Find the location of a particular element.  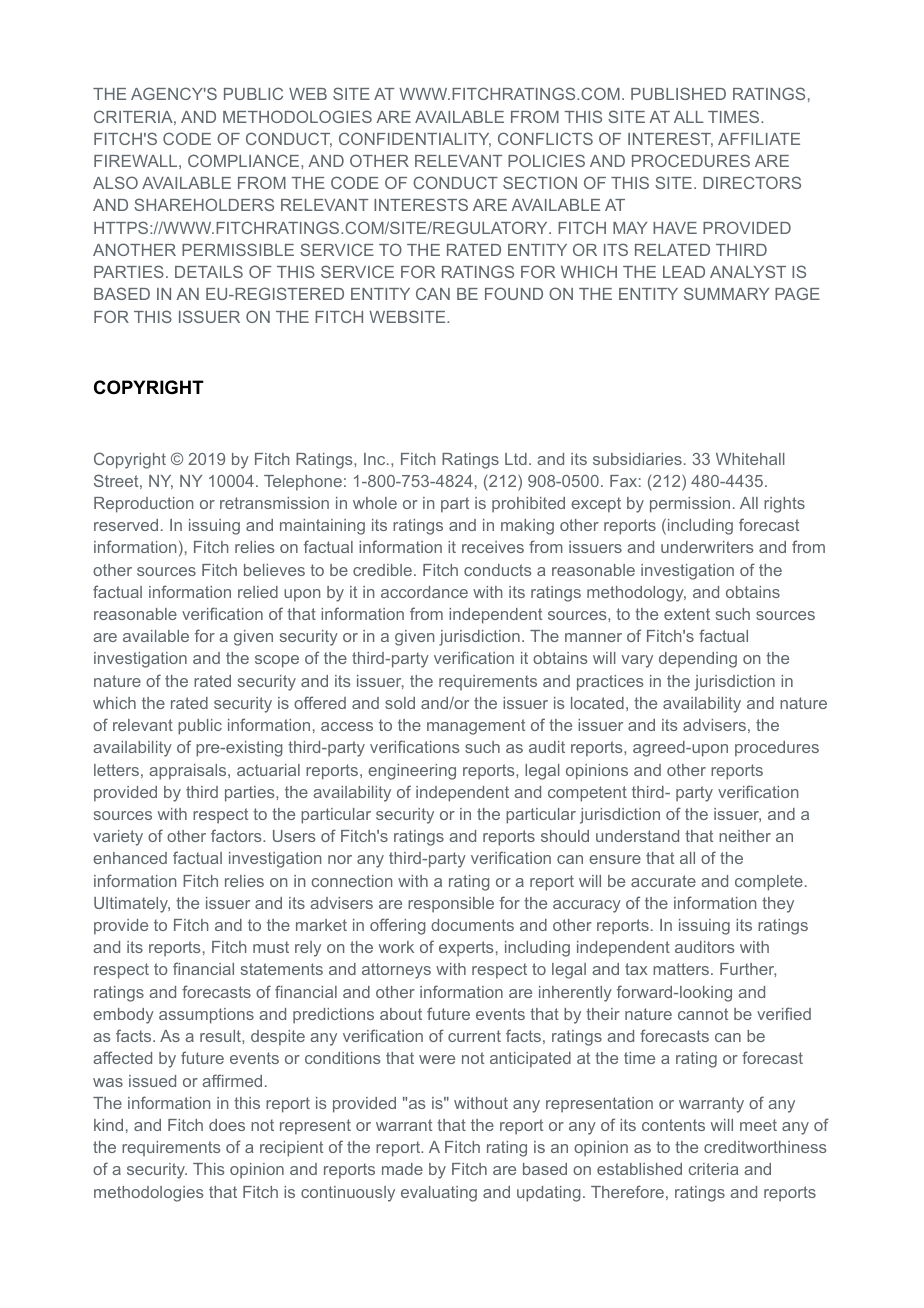

factors is located at coordinates (237, 835).
